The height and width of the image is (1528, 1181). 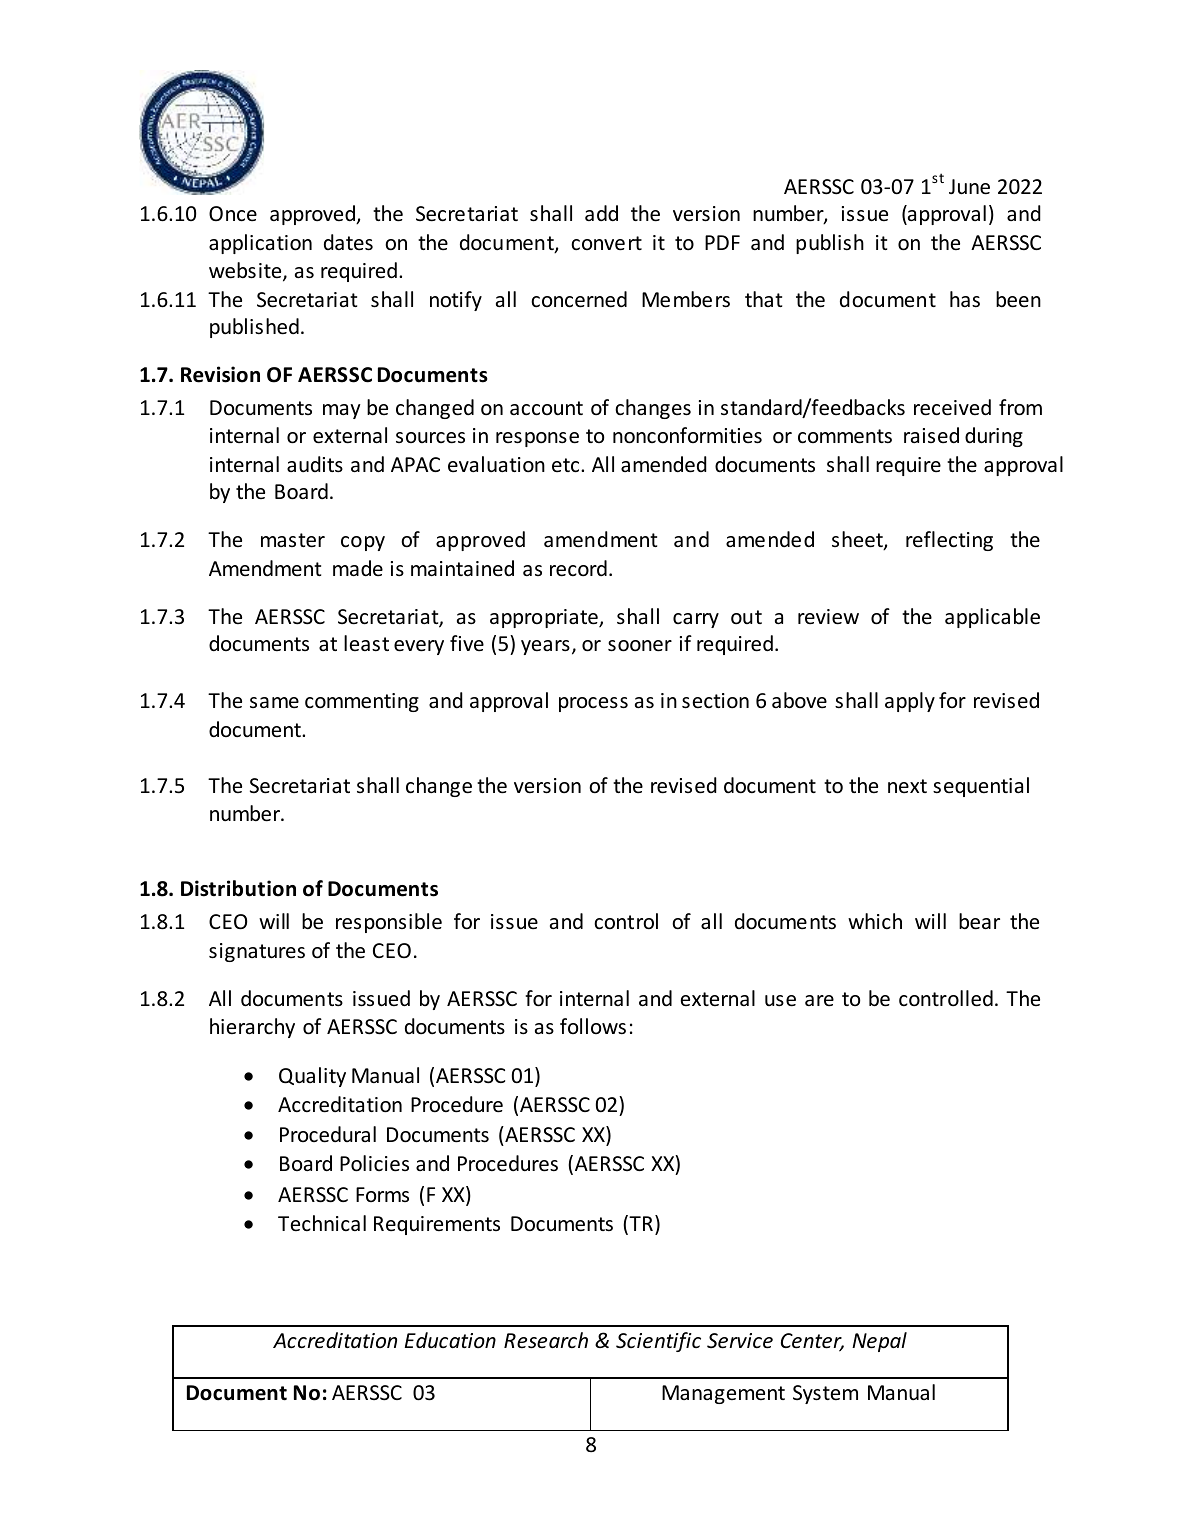 What do you see at coordinates (257, 952) in the image?
I see `signatures` at bounding box center [257, 952].
